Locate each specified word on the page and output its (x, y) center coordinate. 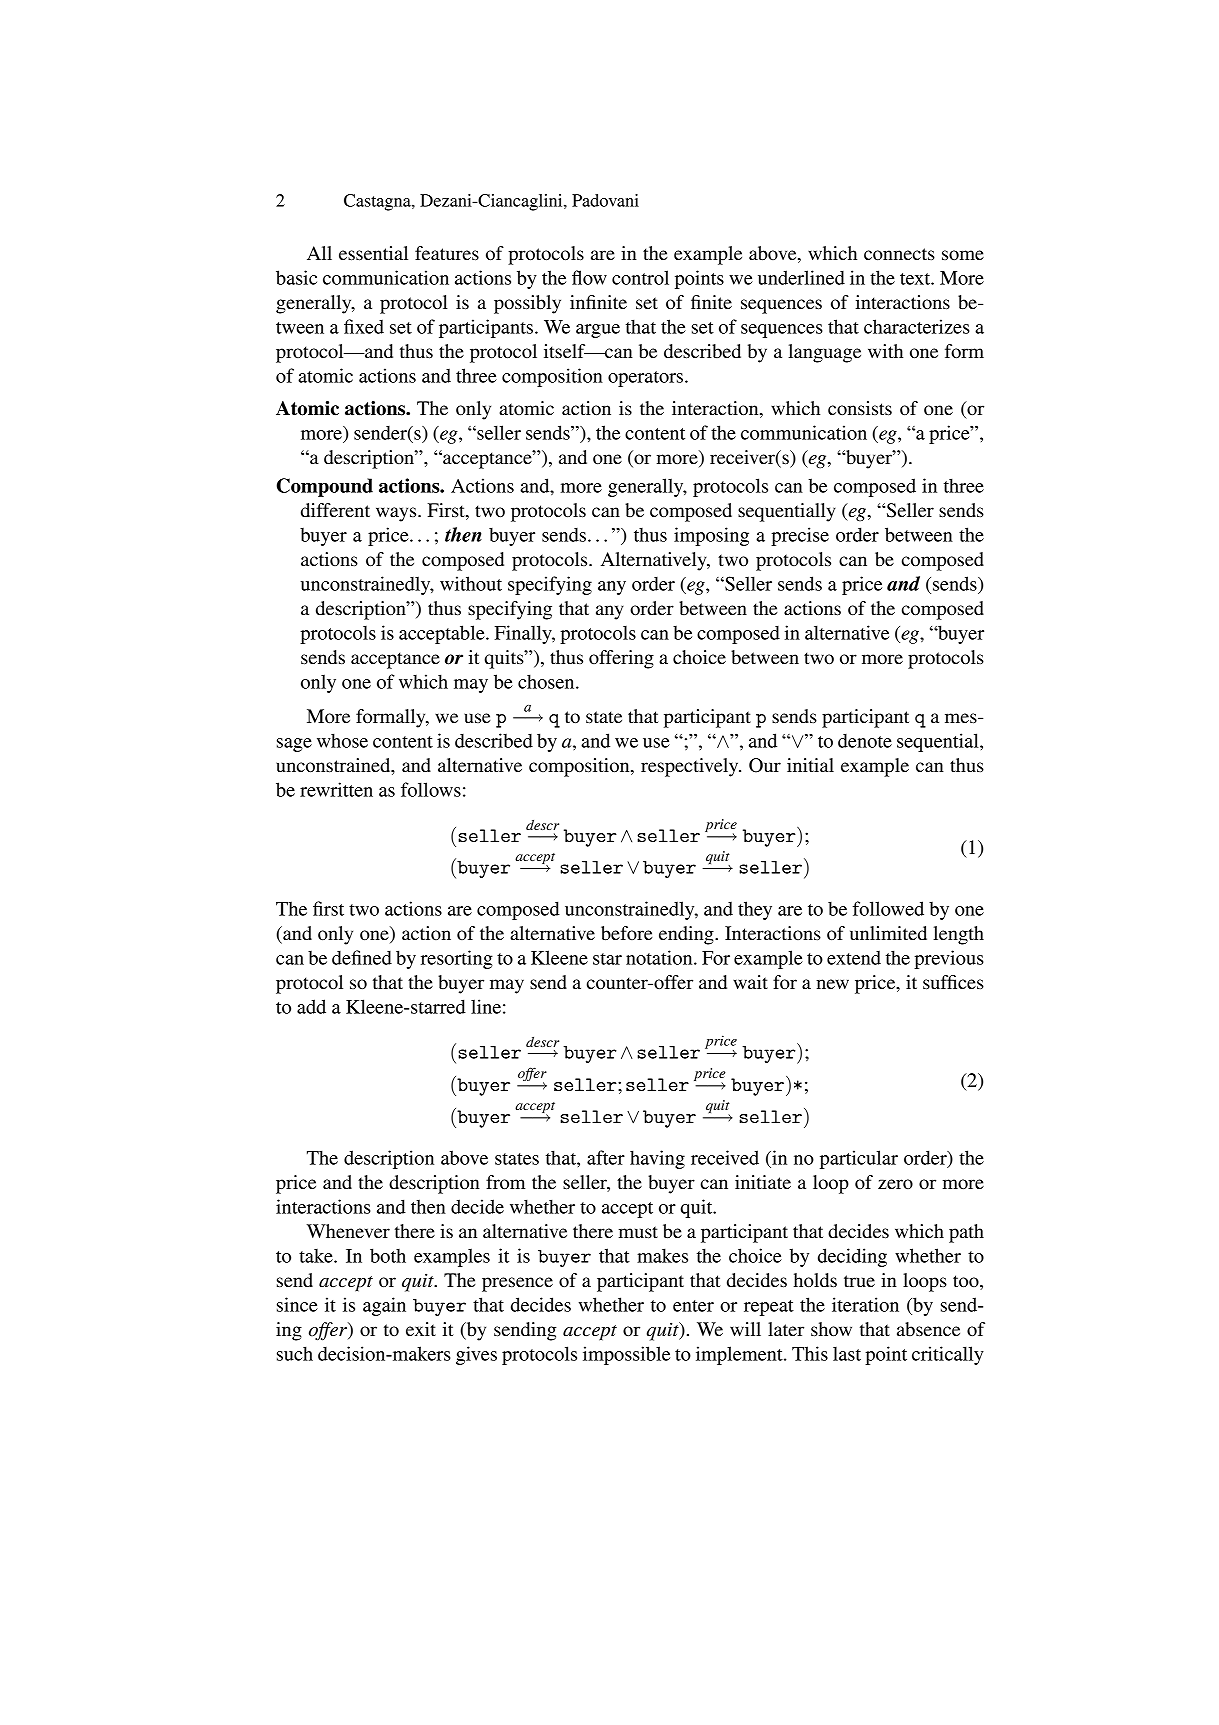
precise (800, 536)
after (606, 1157)
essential (373, 253)
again (384, 1306)
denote (865, 740)
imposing (711, 536)
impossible (626, 1355)
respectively (691, 767)
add (311, 1006)
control (640, 277)
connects (899, 254)
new (832, 984)
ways (397, 514)
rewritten (336, 789)
